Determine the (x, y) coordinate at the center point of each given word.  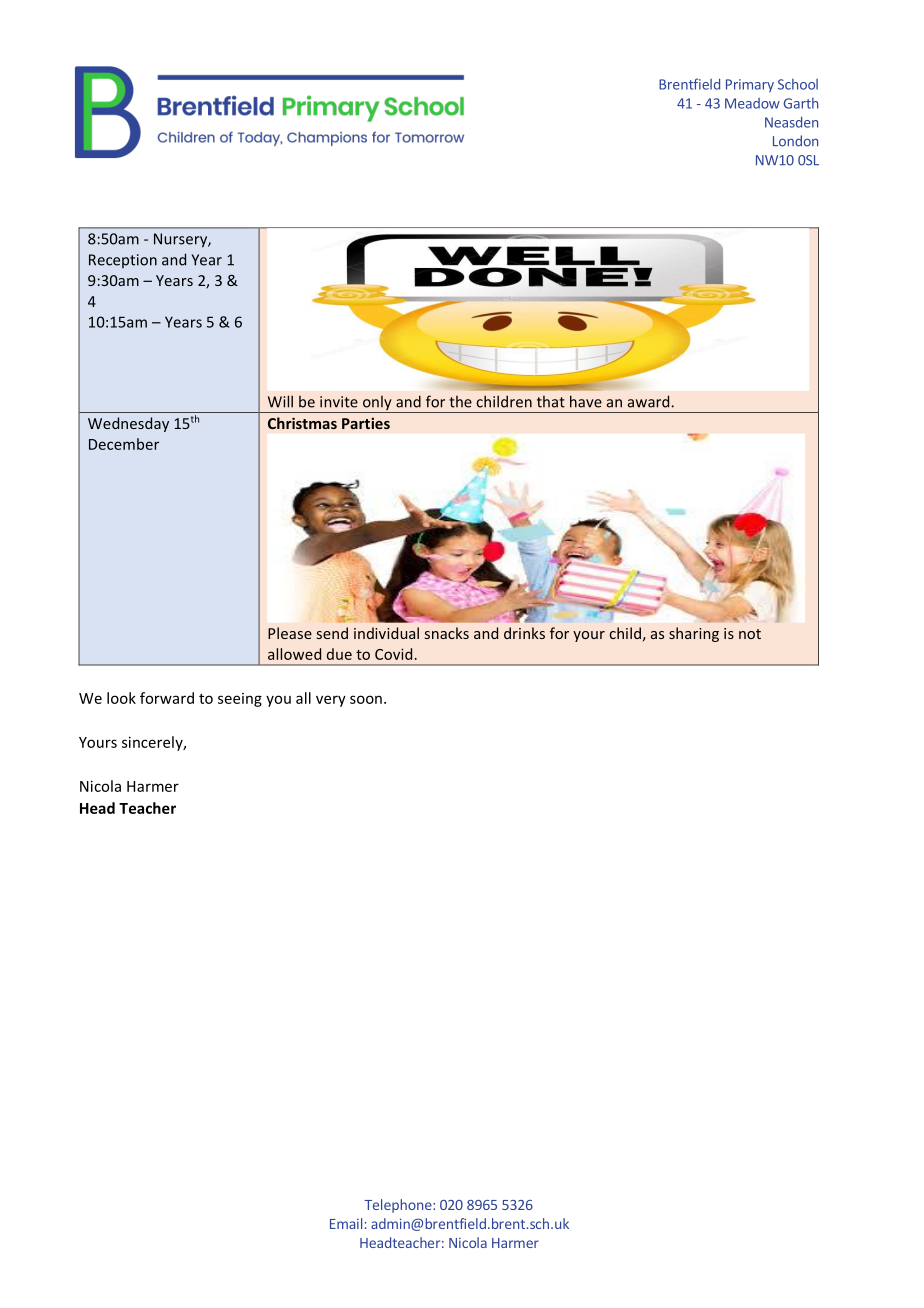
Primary (750, 86)
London (795, 141)
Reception (123, 261)
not (750, 634)
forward (167, 698)
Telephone (399, 1206)
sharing (694, 634)
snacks (447, 633)
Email (346, 1223)
